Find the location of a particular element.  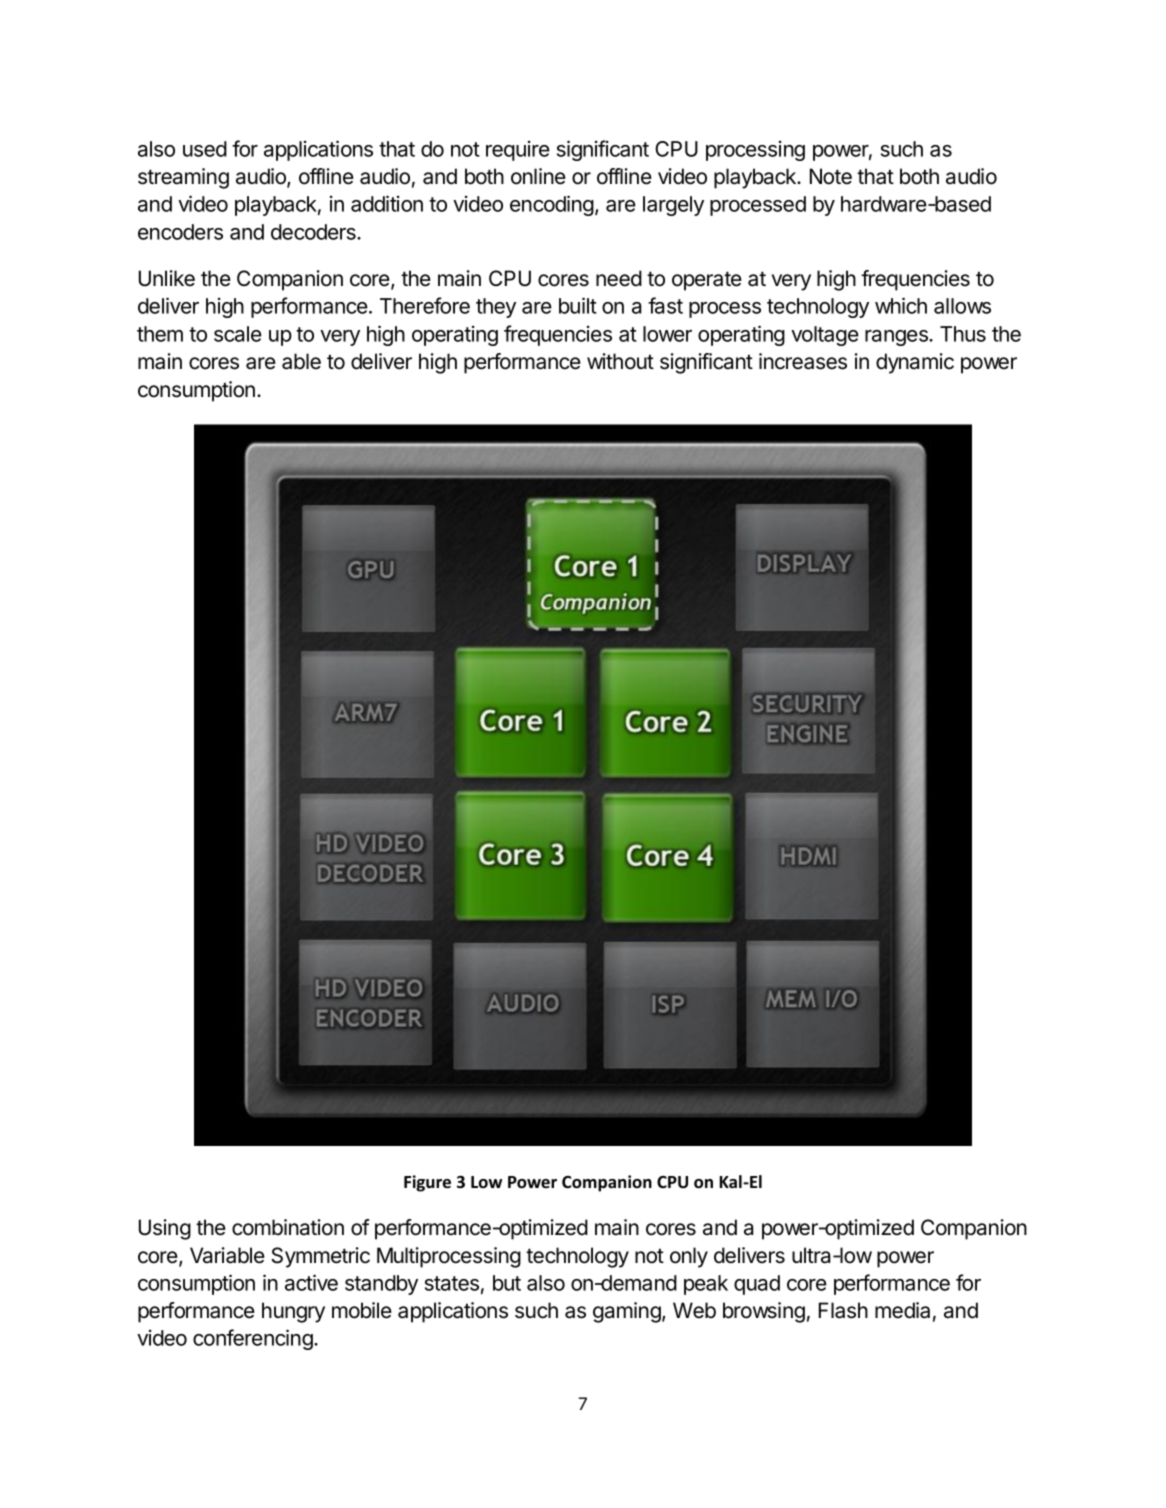

Note is located at coordinates (831, 176).
